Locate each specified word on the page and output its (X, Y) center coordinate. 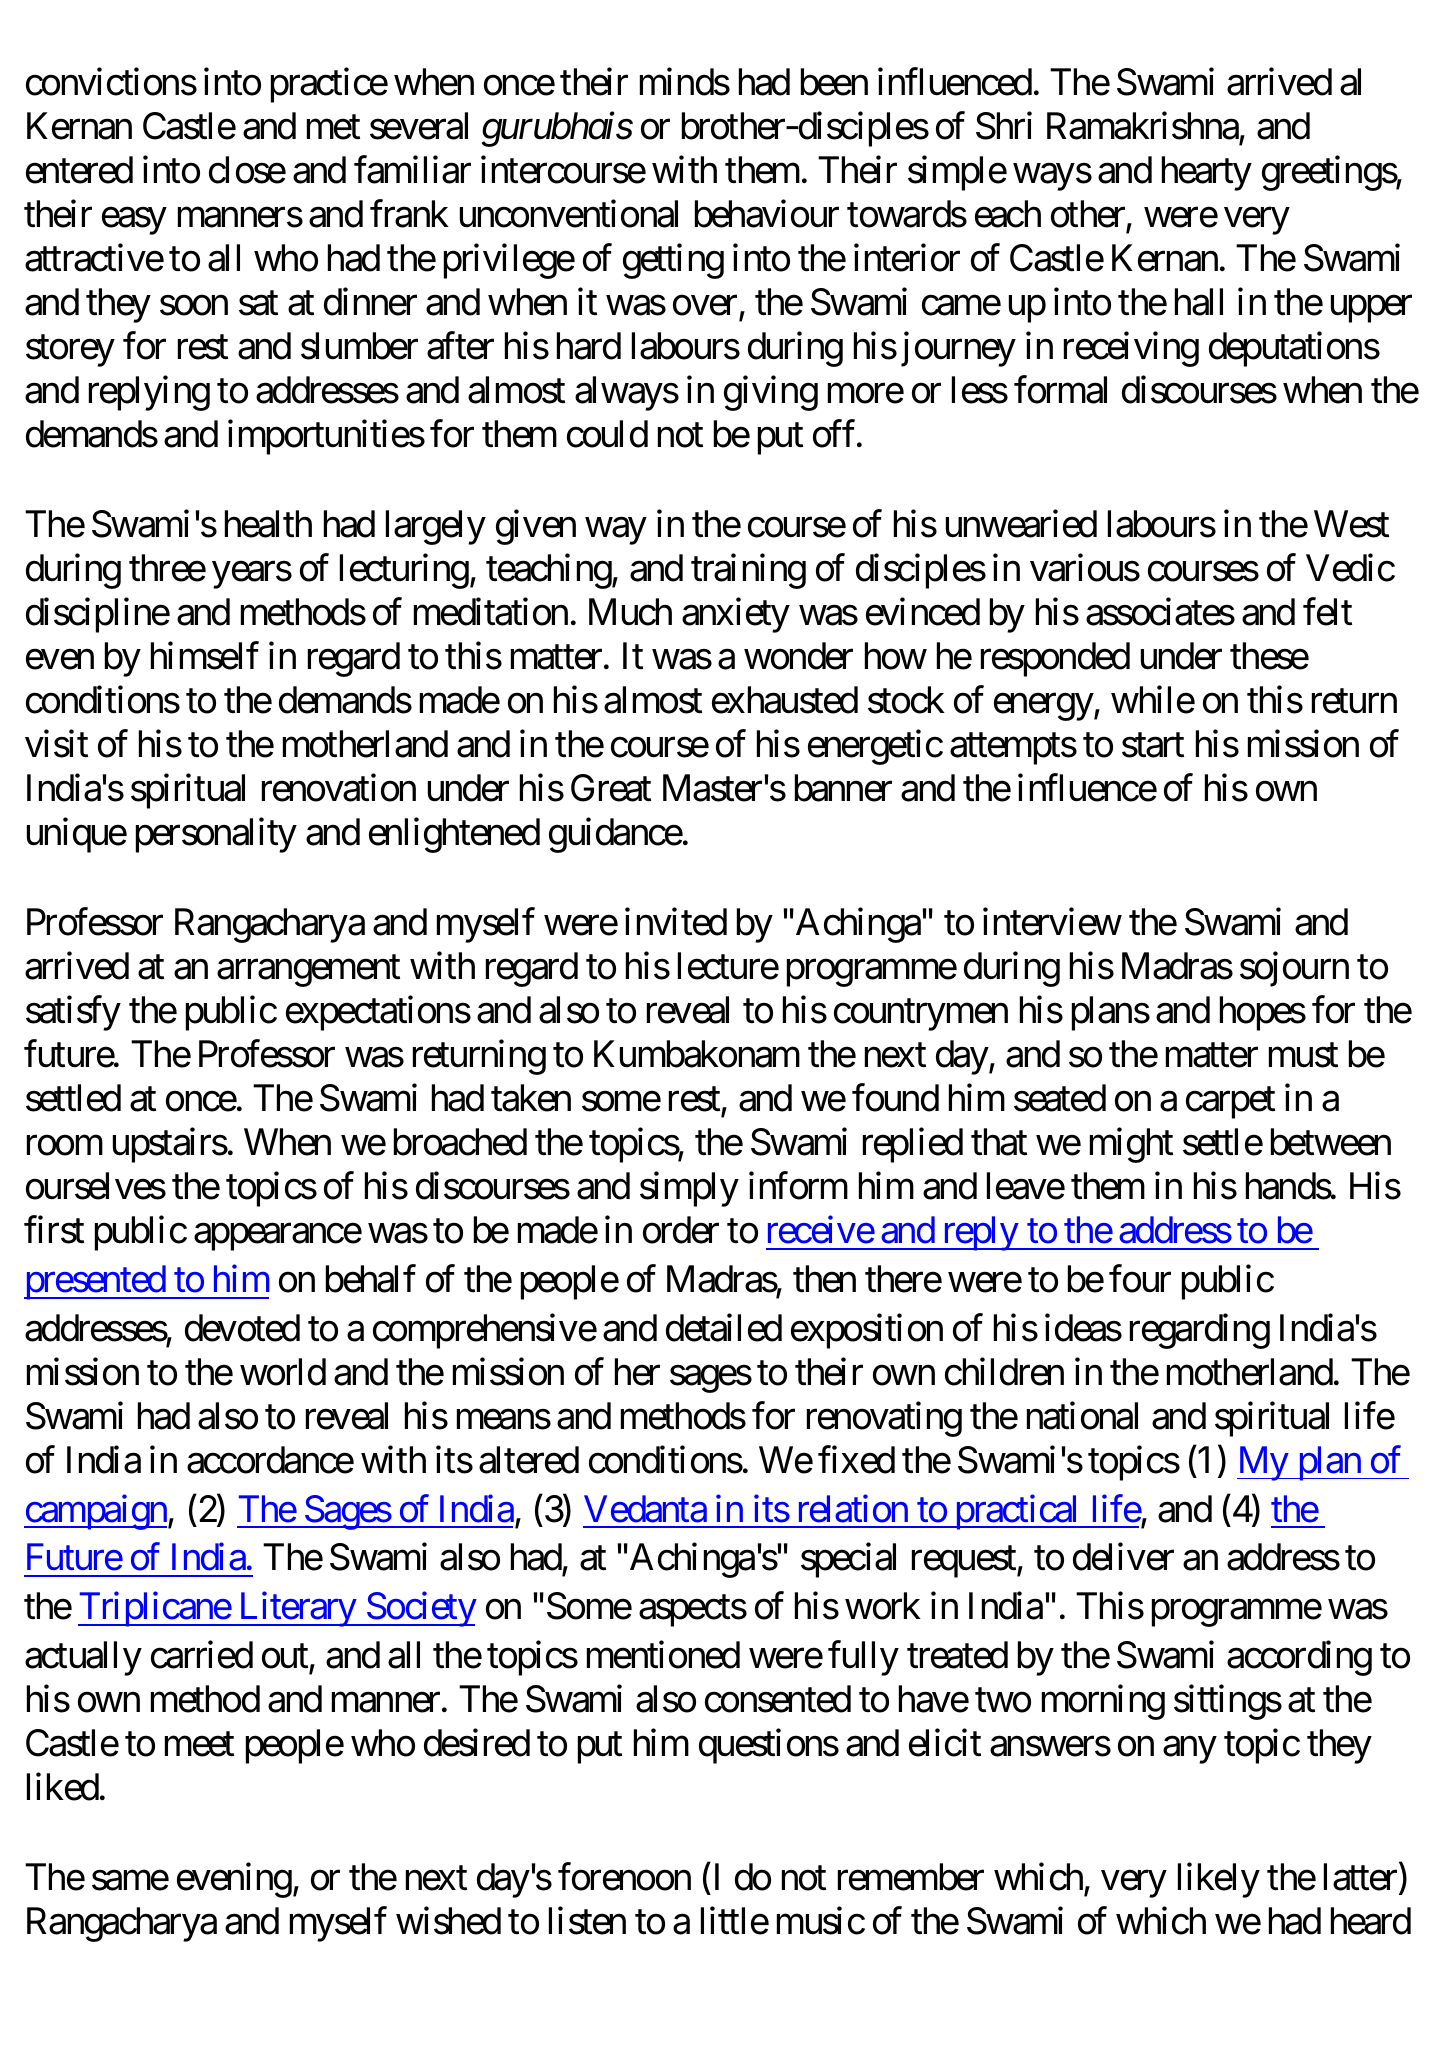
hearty (1207, 173)
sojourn (1294, 969)
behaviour (767, 214)
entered (79, 170)
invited (676, 922)
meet (199, 1745)
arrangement (308, 971)
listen (587, 1921)
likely (1219, 1880)
